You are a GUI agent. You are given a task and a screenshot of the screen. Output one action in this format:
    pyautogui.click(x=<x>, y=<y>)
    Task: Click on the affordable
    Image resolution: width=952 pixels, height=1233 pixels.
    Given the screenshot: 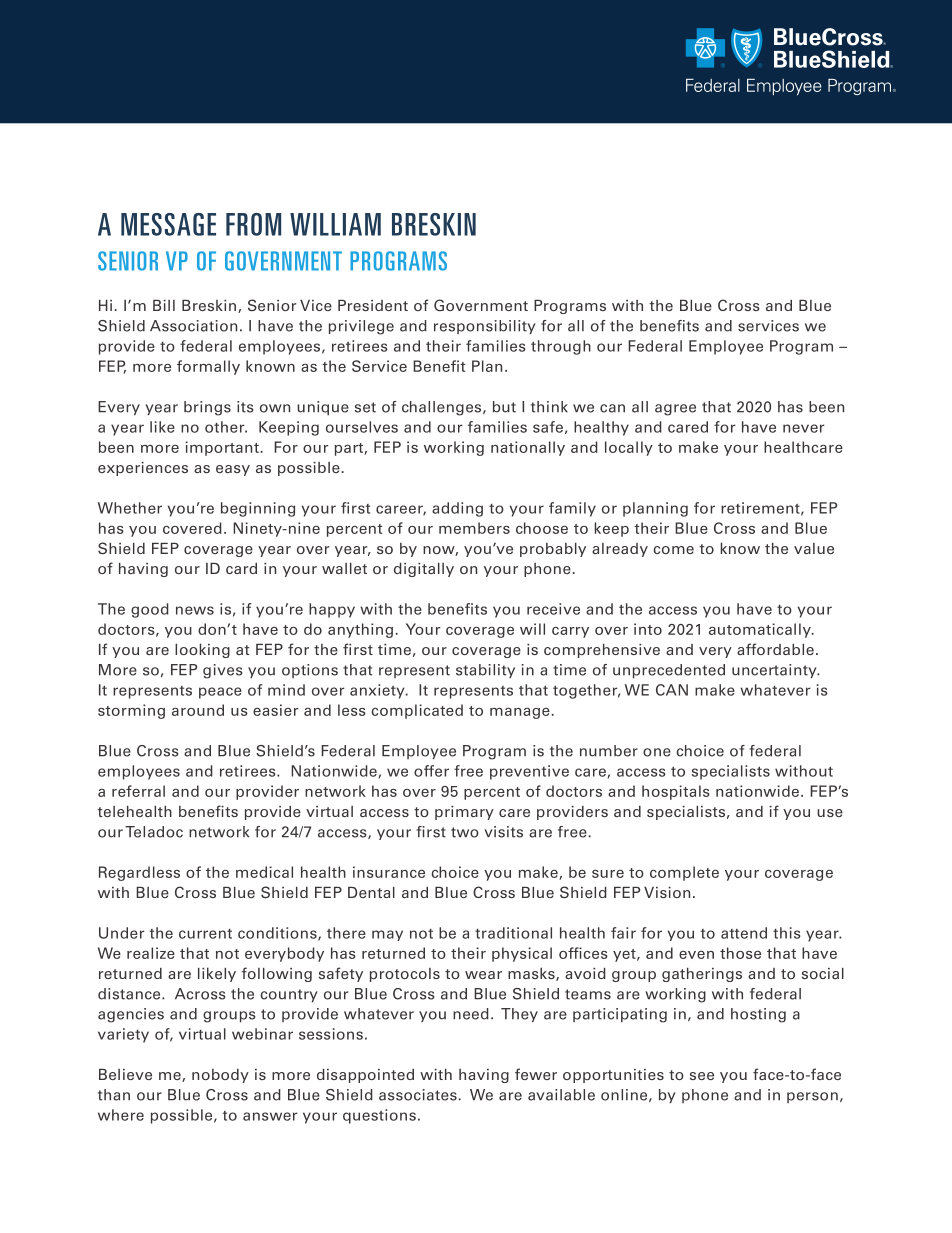 What is the action you would take?
    pyautogui.click(x=775, y=649)
